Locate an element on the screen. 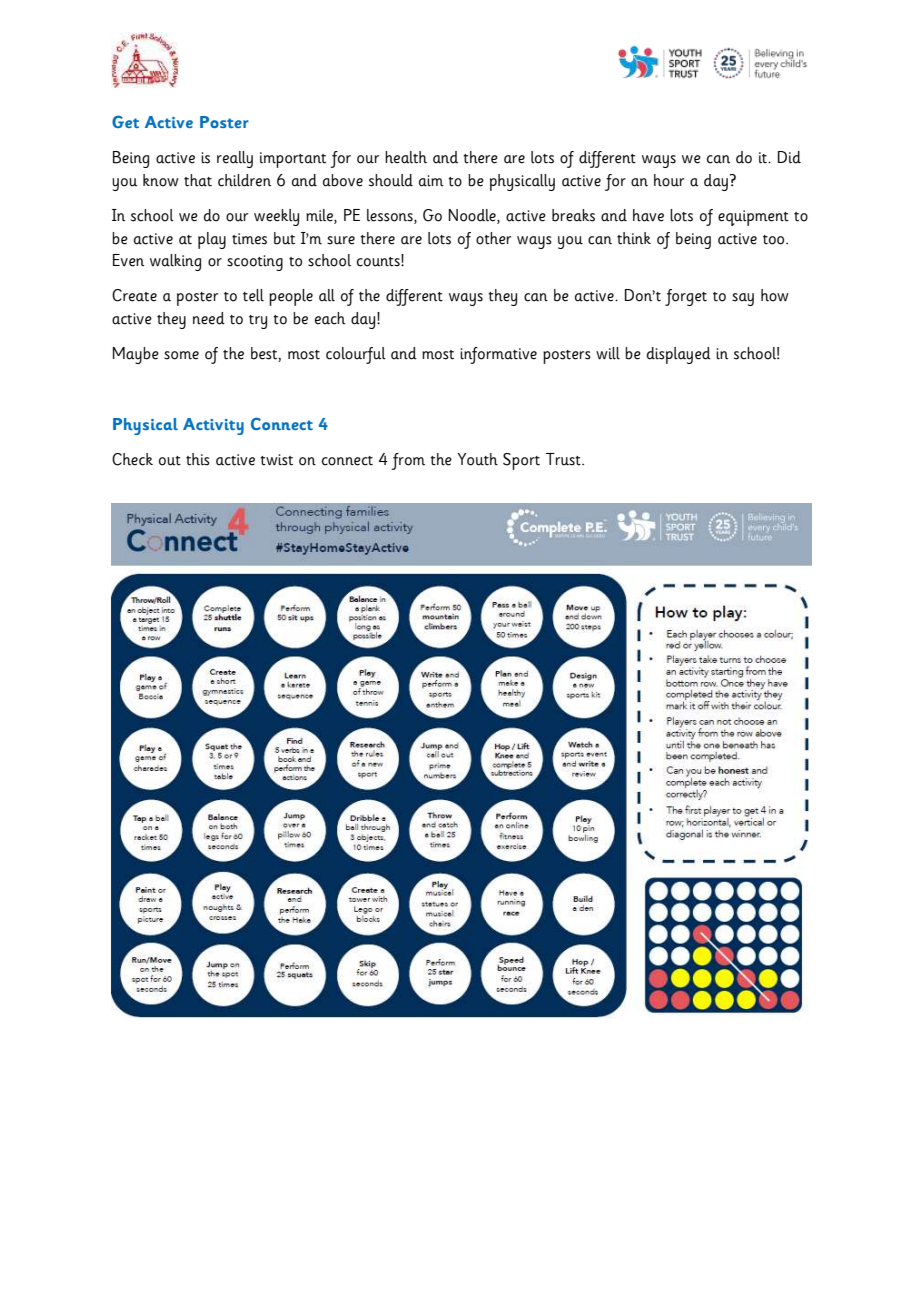 This screenshot has height=1308, width=924. walking is located at coordinates (175, 262).
